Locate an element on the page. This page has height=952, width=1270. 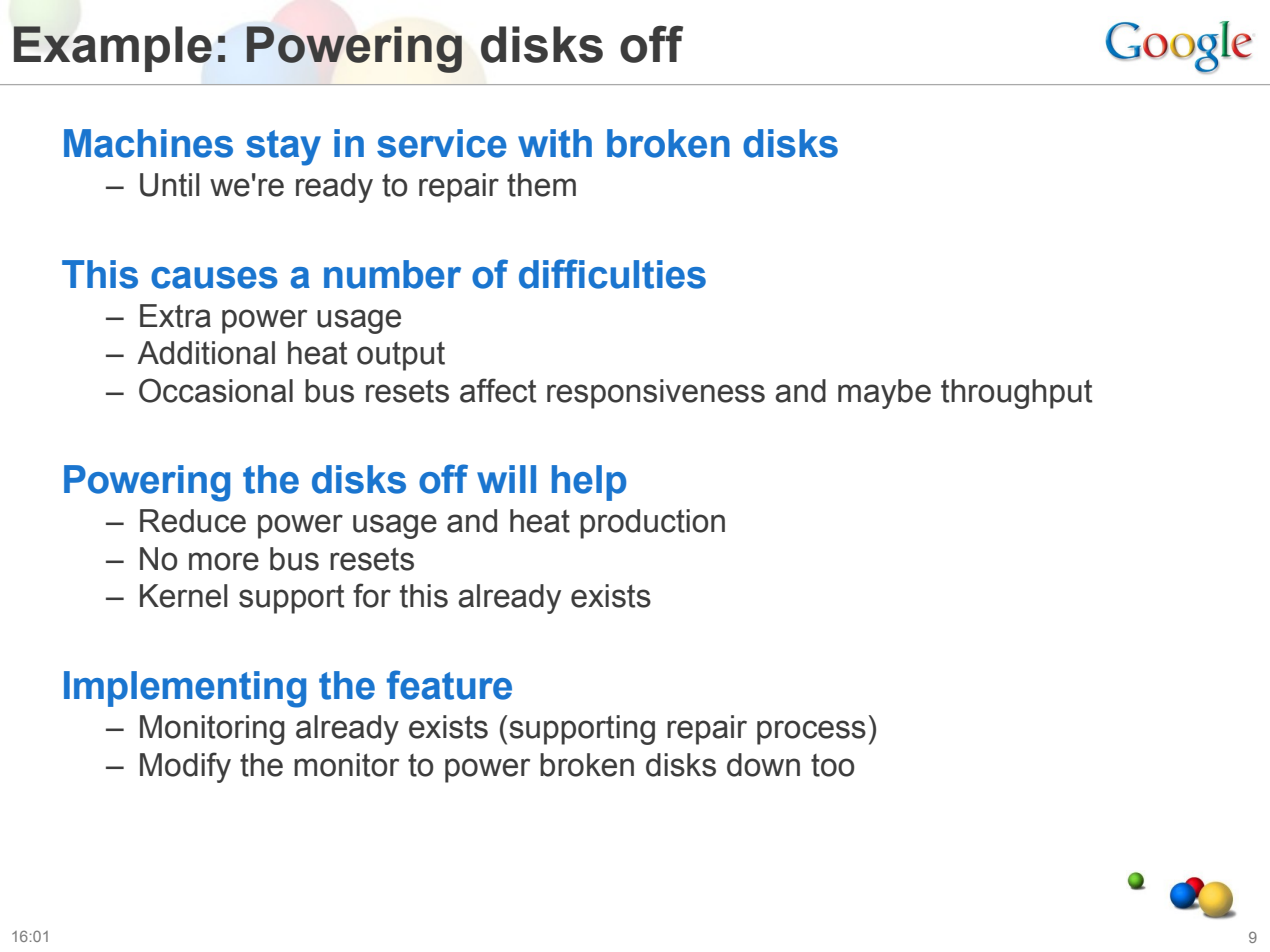
maybe is located at coordinates (884, 394).
